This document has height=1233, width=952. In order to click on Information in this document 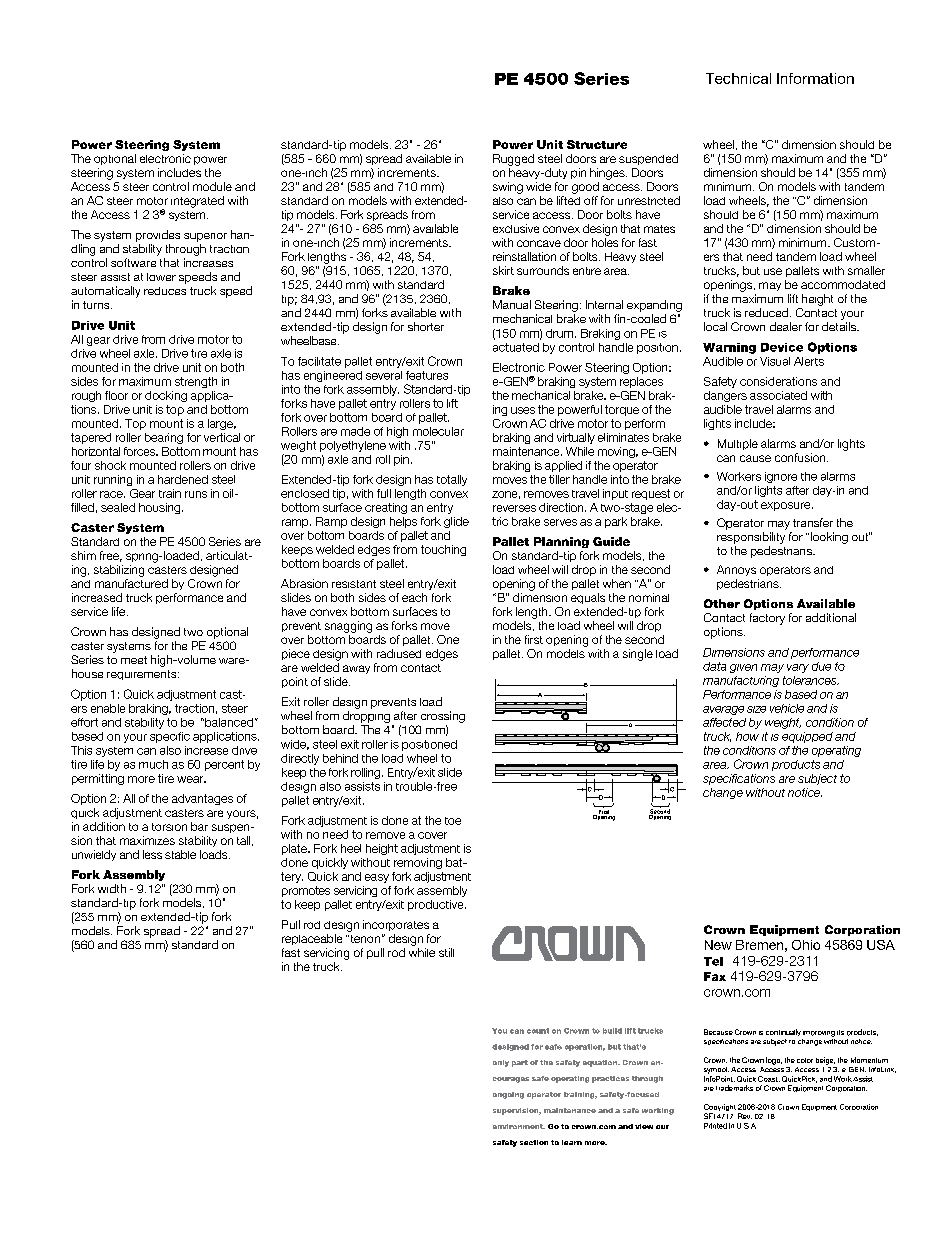, I will do `click(815, 78)`.
